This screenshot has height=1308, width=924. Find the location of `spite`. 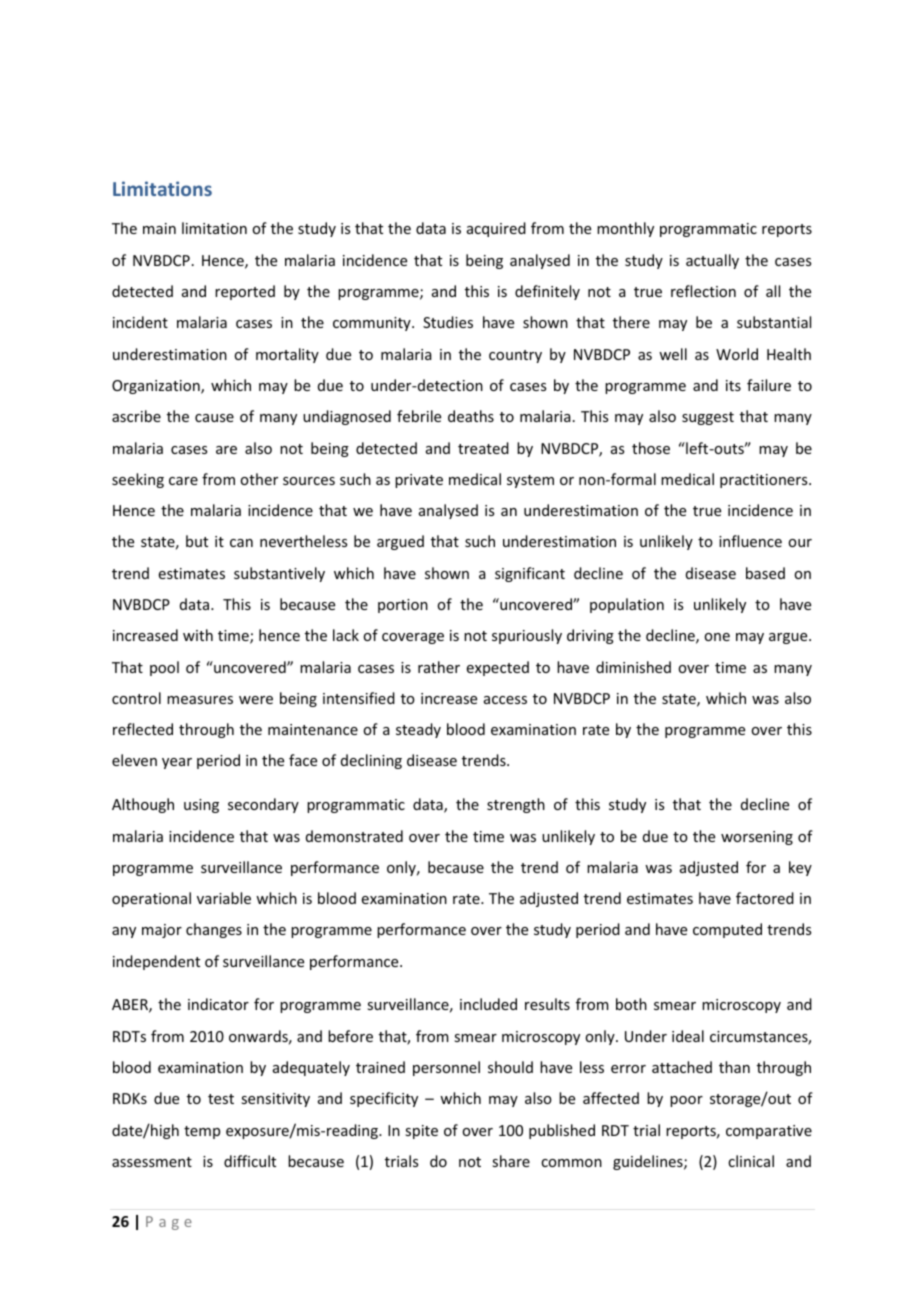

spite is located at coordinates (421, 1132).
